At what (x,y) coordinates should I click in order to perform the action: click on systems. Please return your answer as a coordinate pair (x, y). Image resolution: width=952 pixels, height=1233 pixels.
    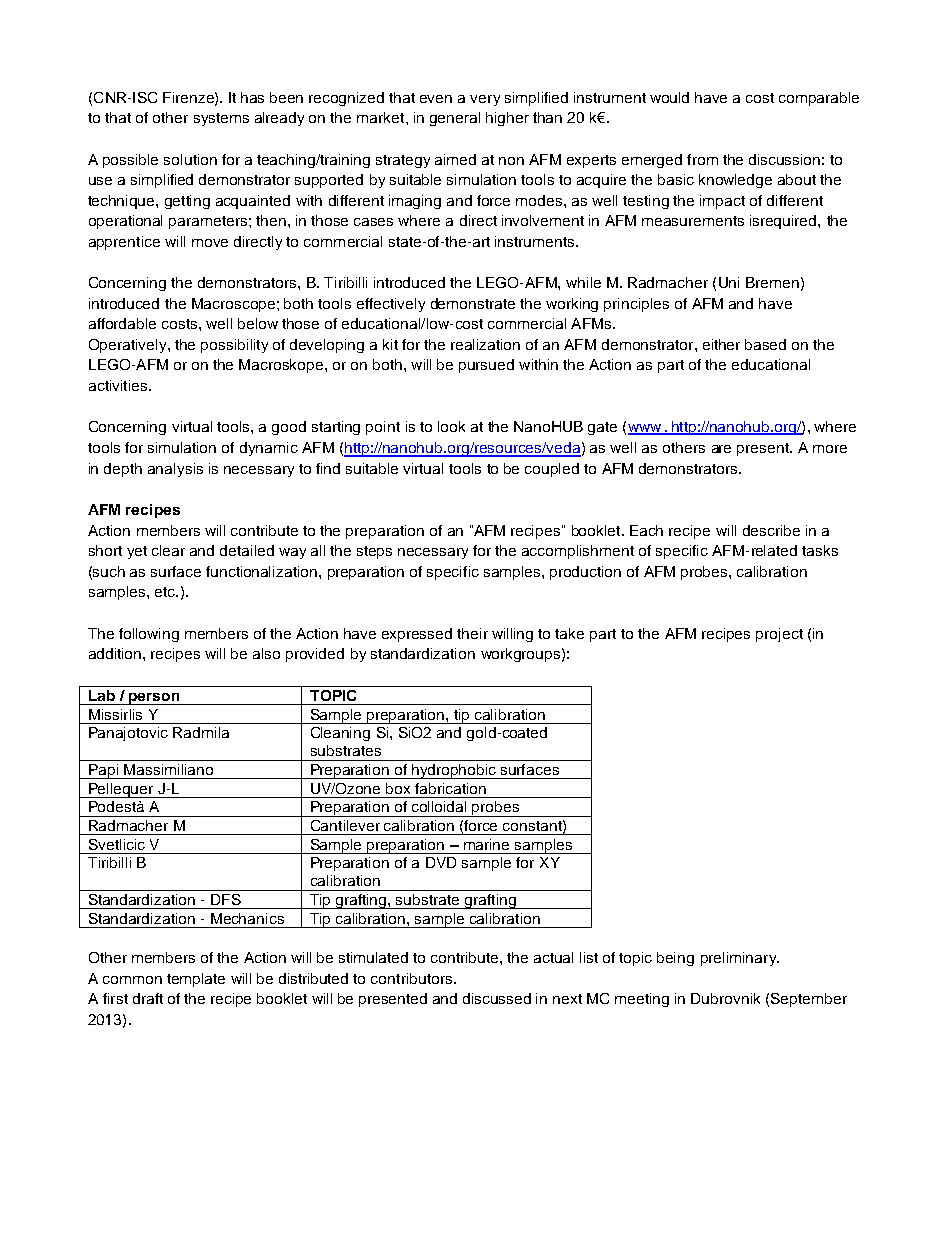
    Looking at the image, I should click on (221, 119).
